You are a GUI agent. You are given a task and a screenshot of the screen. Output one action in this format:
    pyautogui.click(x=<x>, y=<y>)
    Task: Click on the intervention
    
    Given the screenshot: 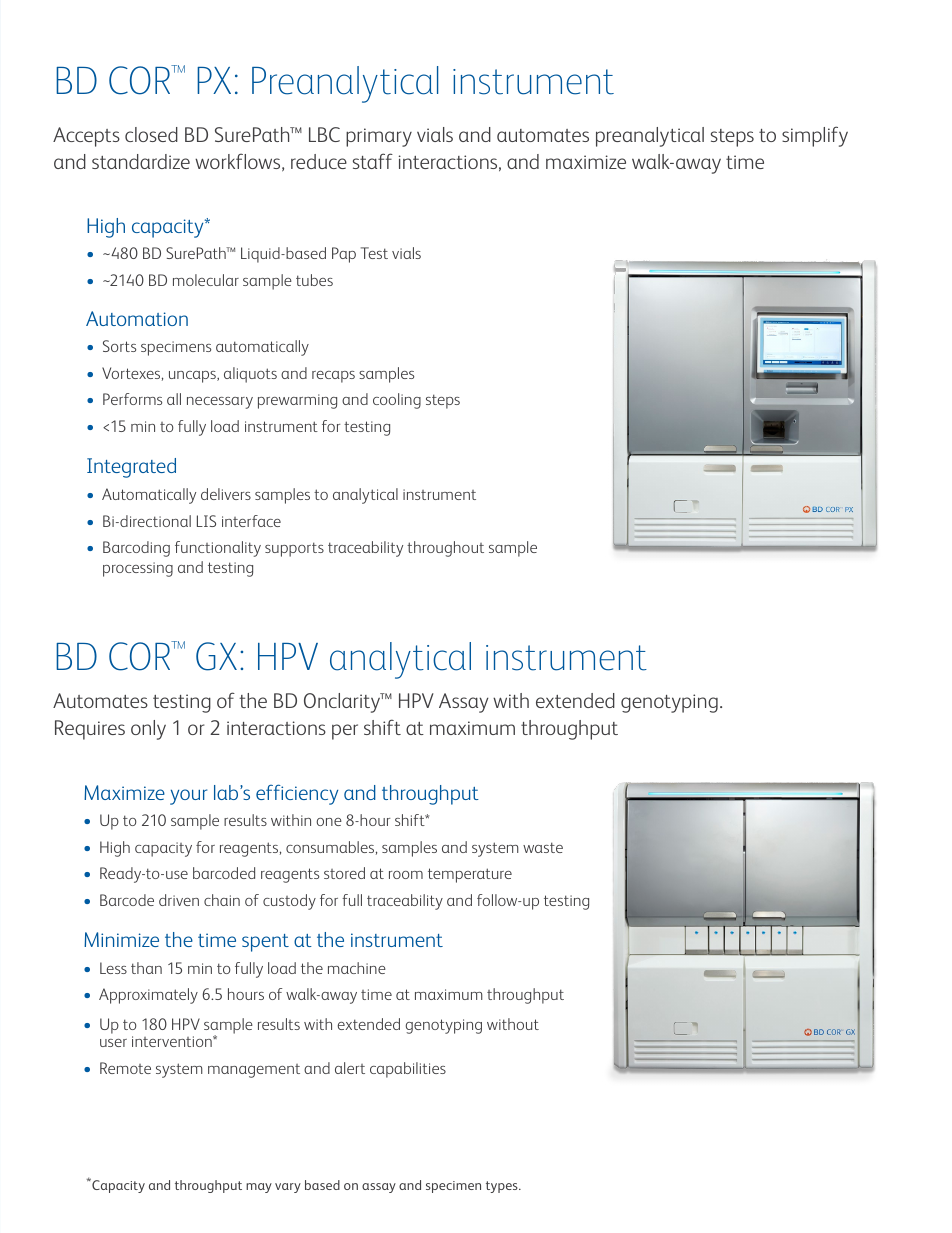 What is the action you would take?
    pyautogui.click(x=173, y=1041)
